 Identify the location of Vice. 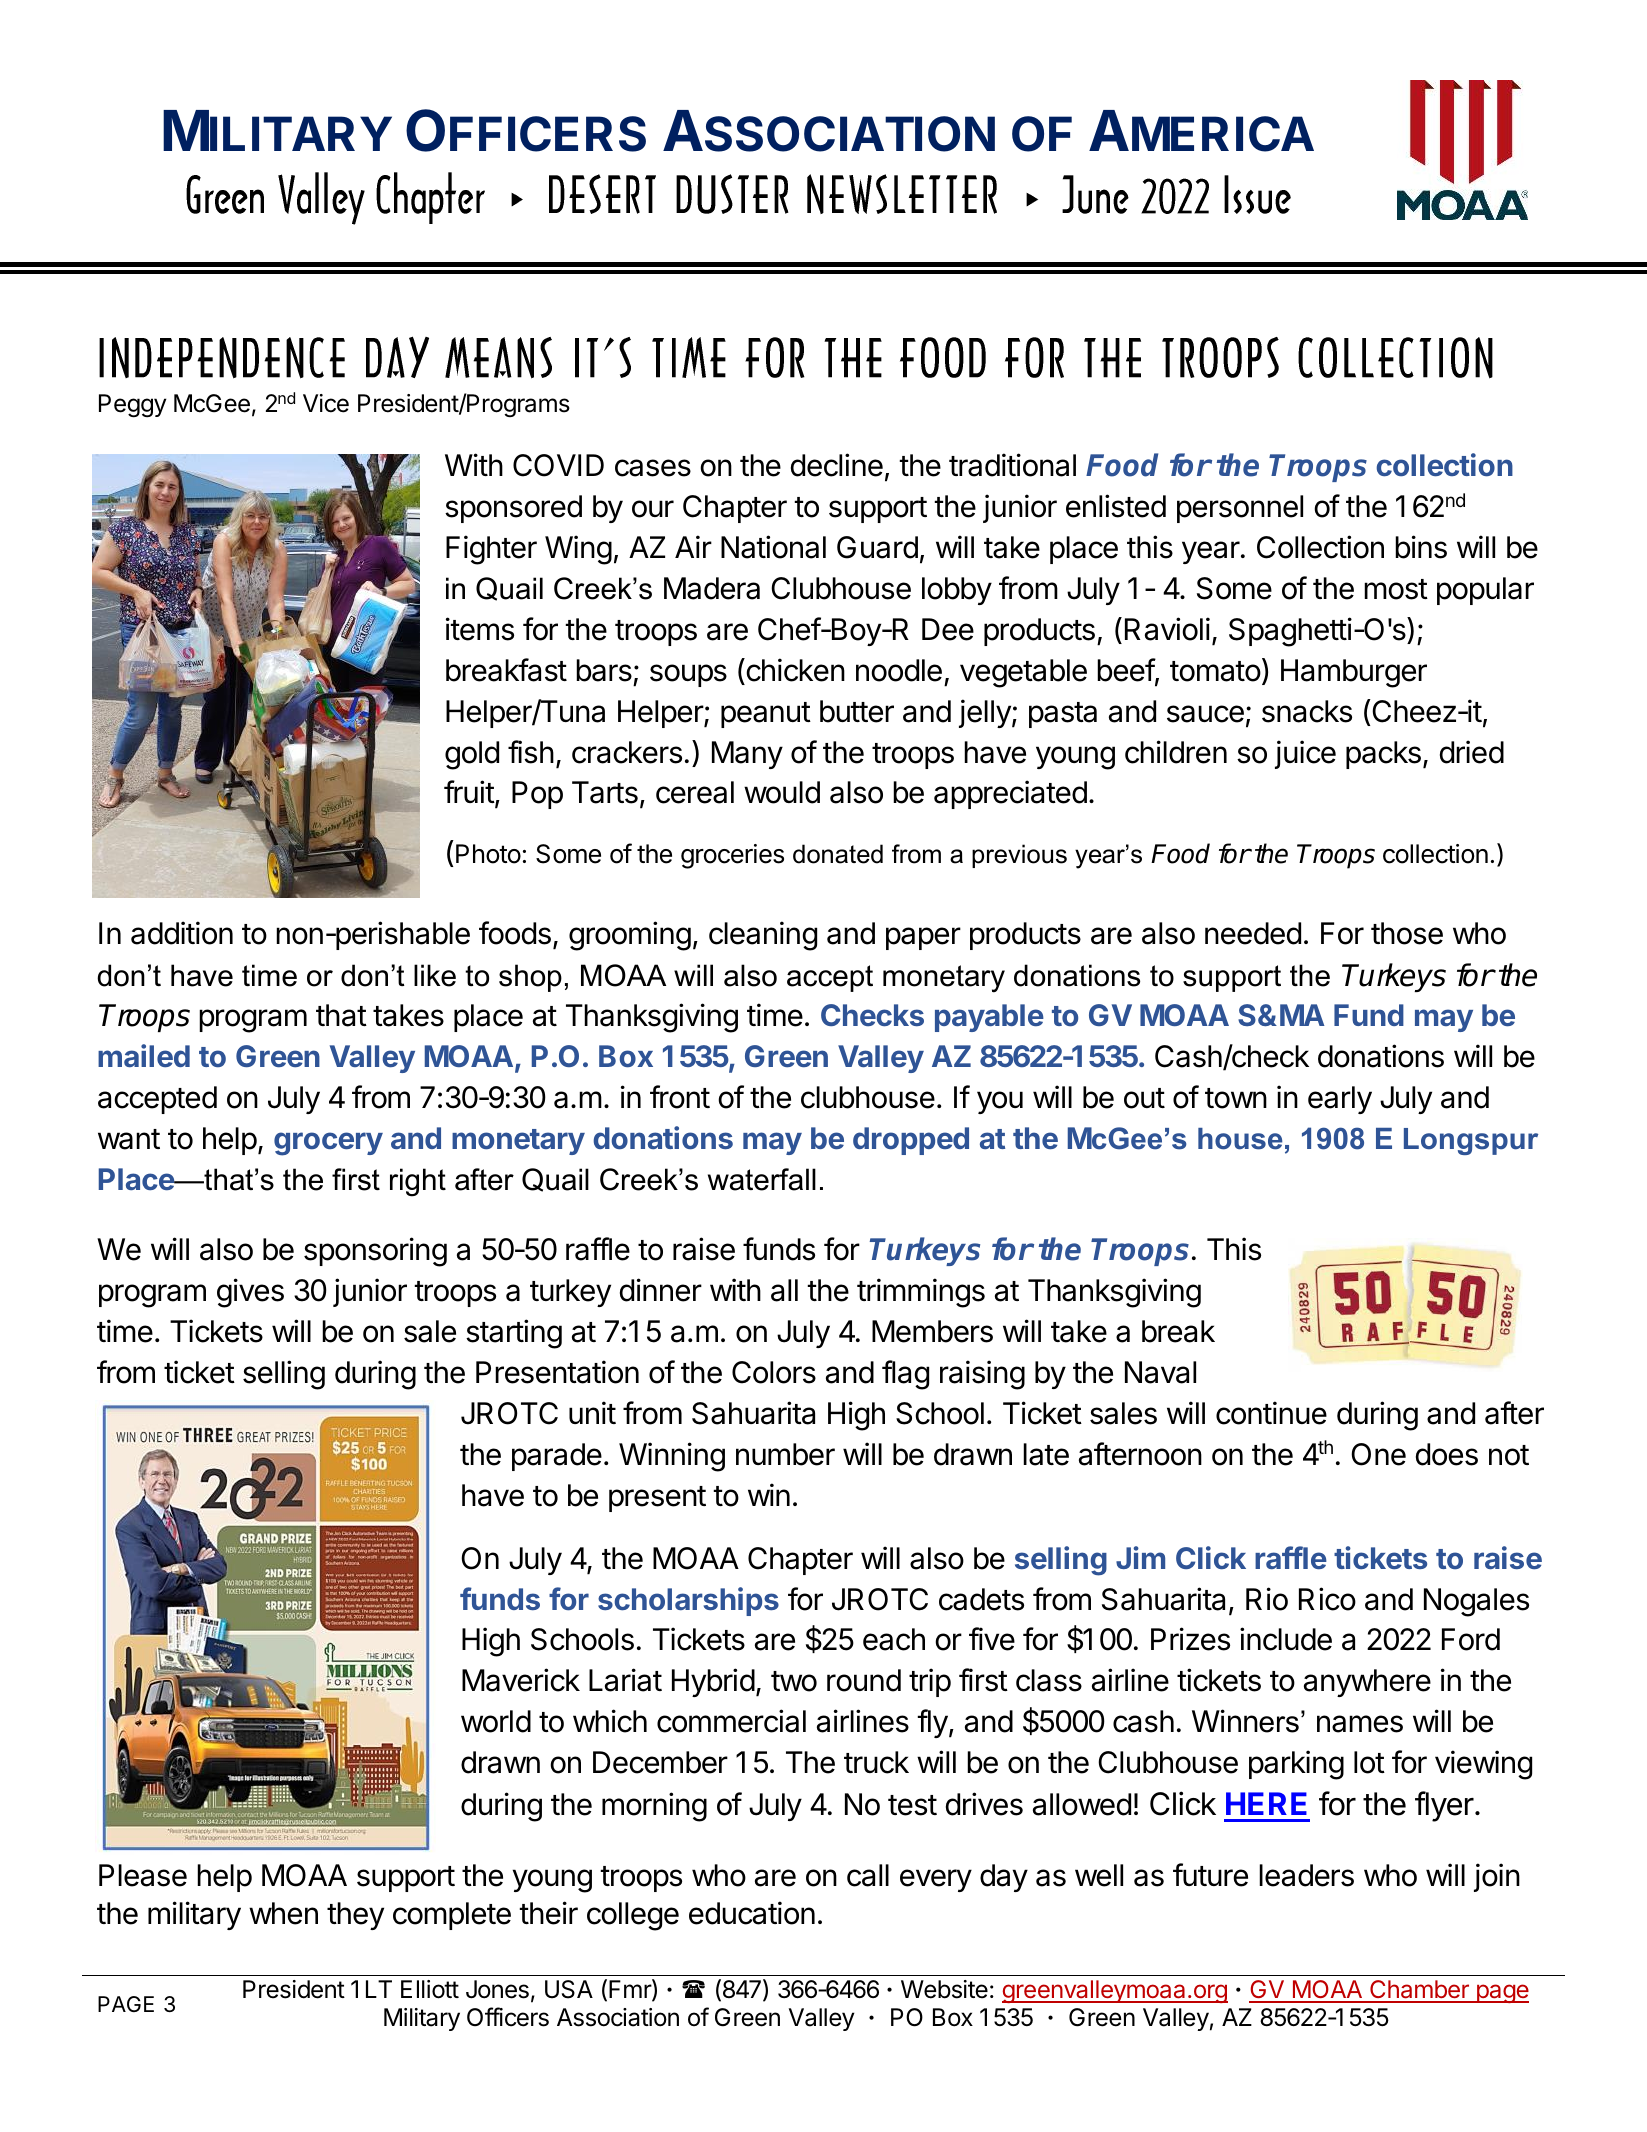
(326, 403).
